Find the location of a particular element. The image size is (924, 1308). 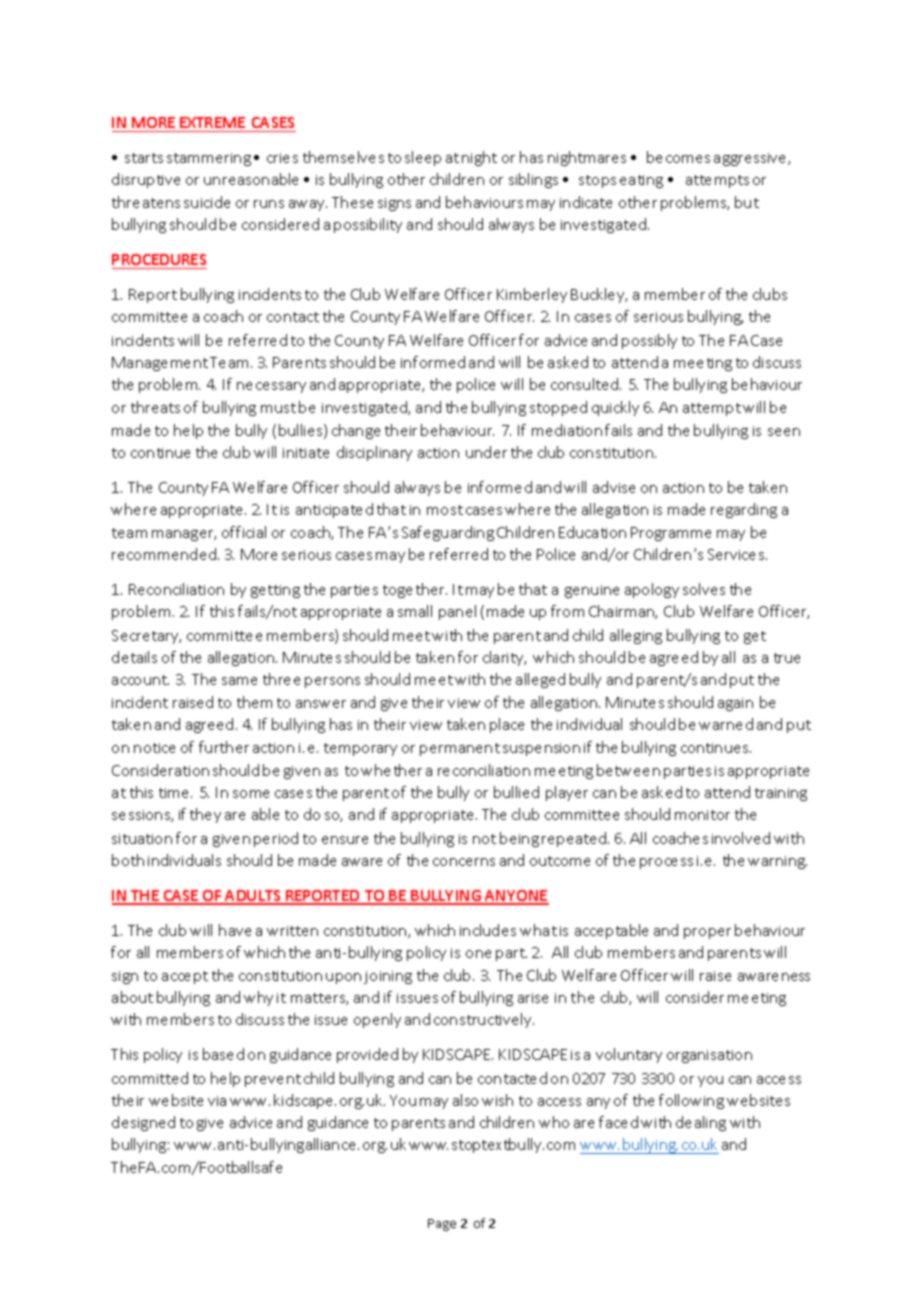

via is located at coordinates (217, 1101).
